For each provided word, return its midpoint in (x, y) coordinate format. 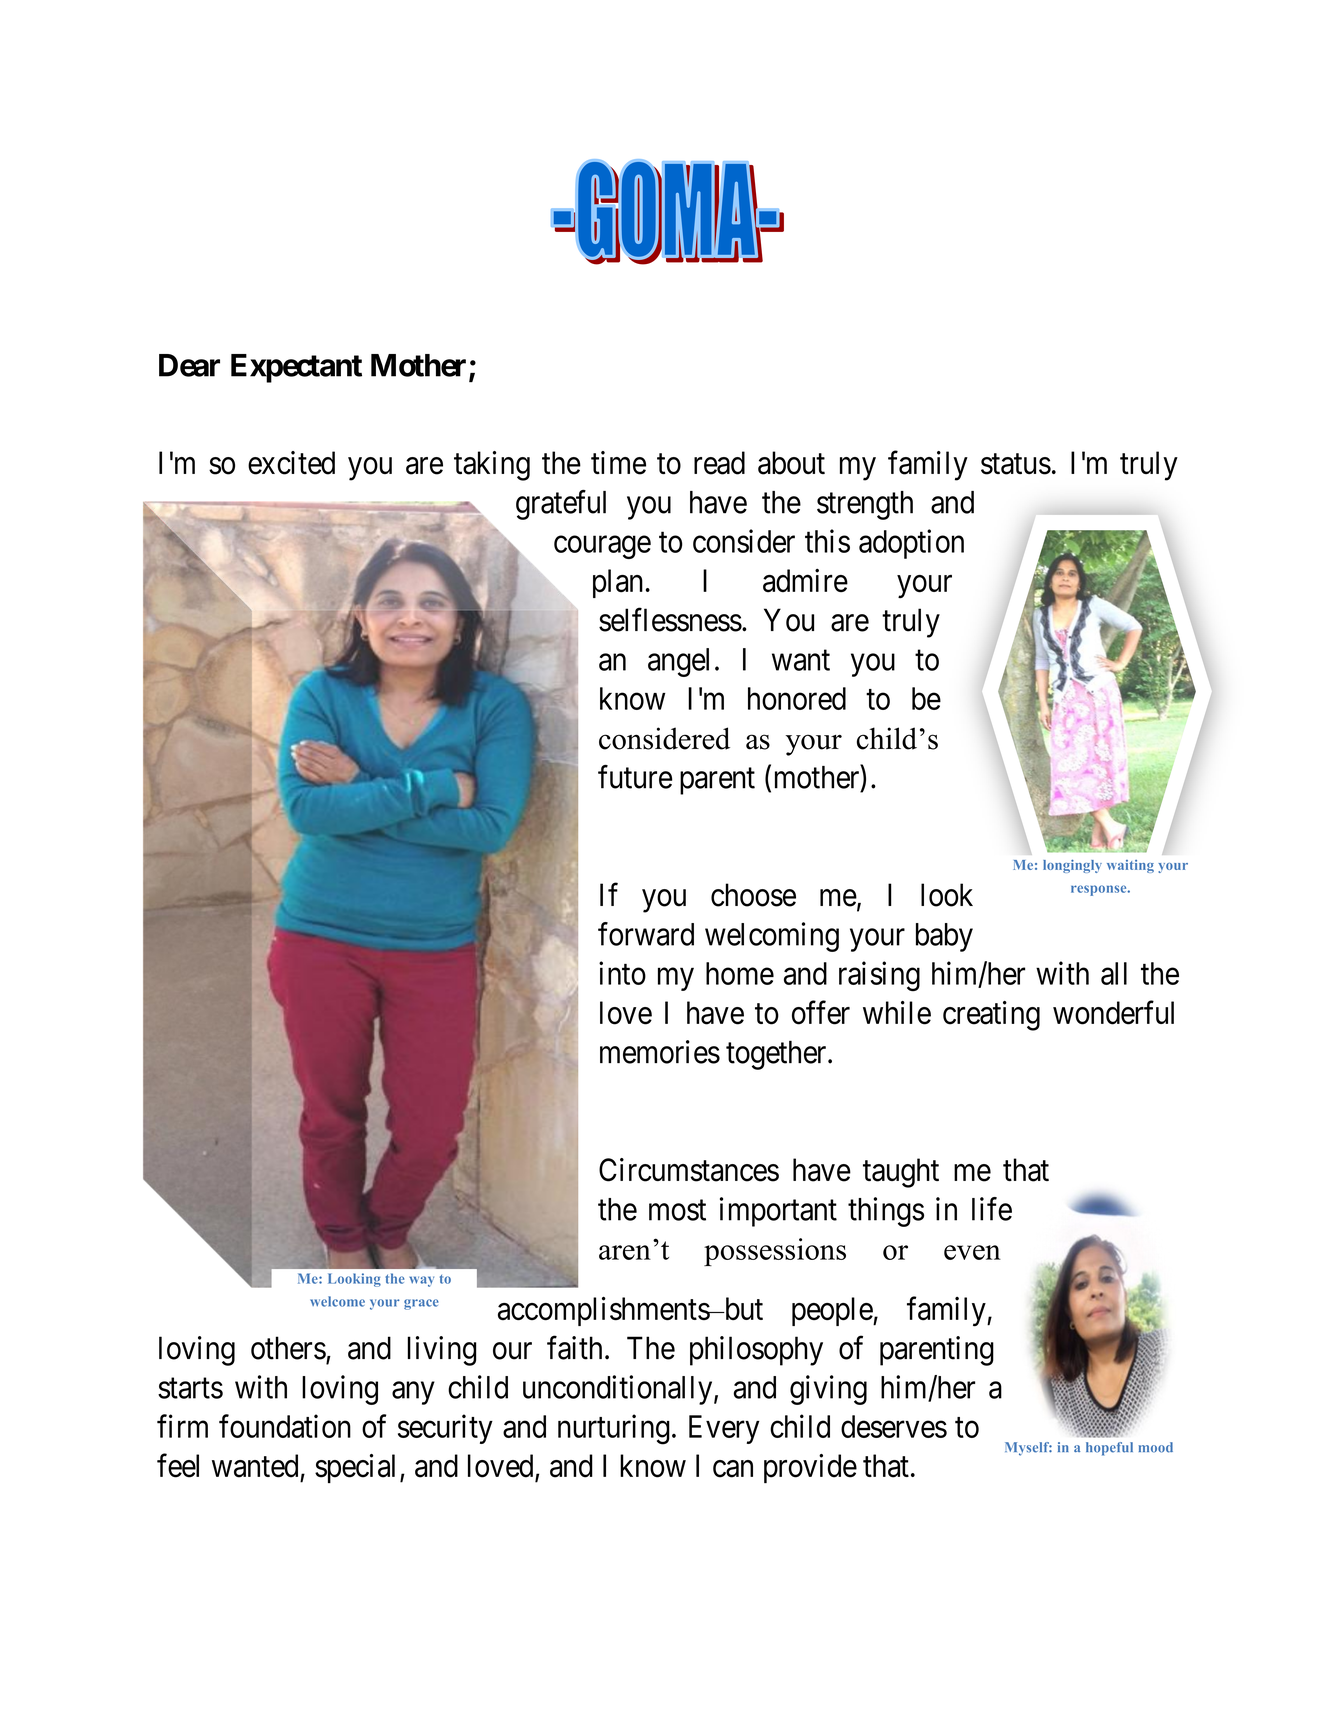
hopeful (1109, 1449)
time (618, 463)
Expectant (296, 368)
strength (865, 505)
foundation (285, 1426)
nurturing (614, 1429)
